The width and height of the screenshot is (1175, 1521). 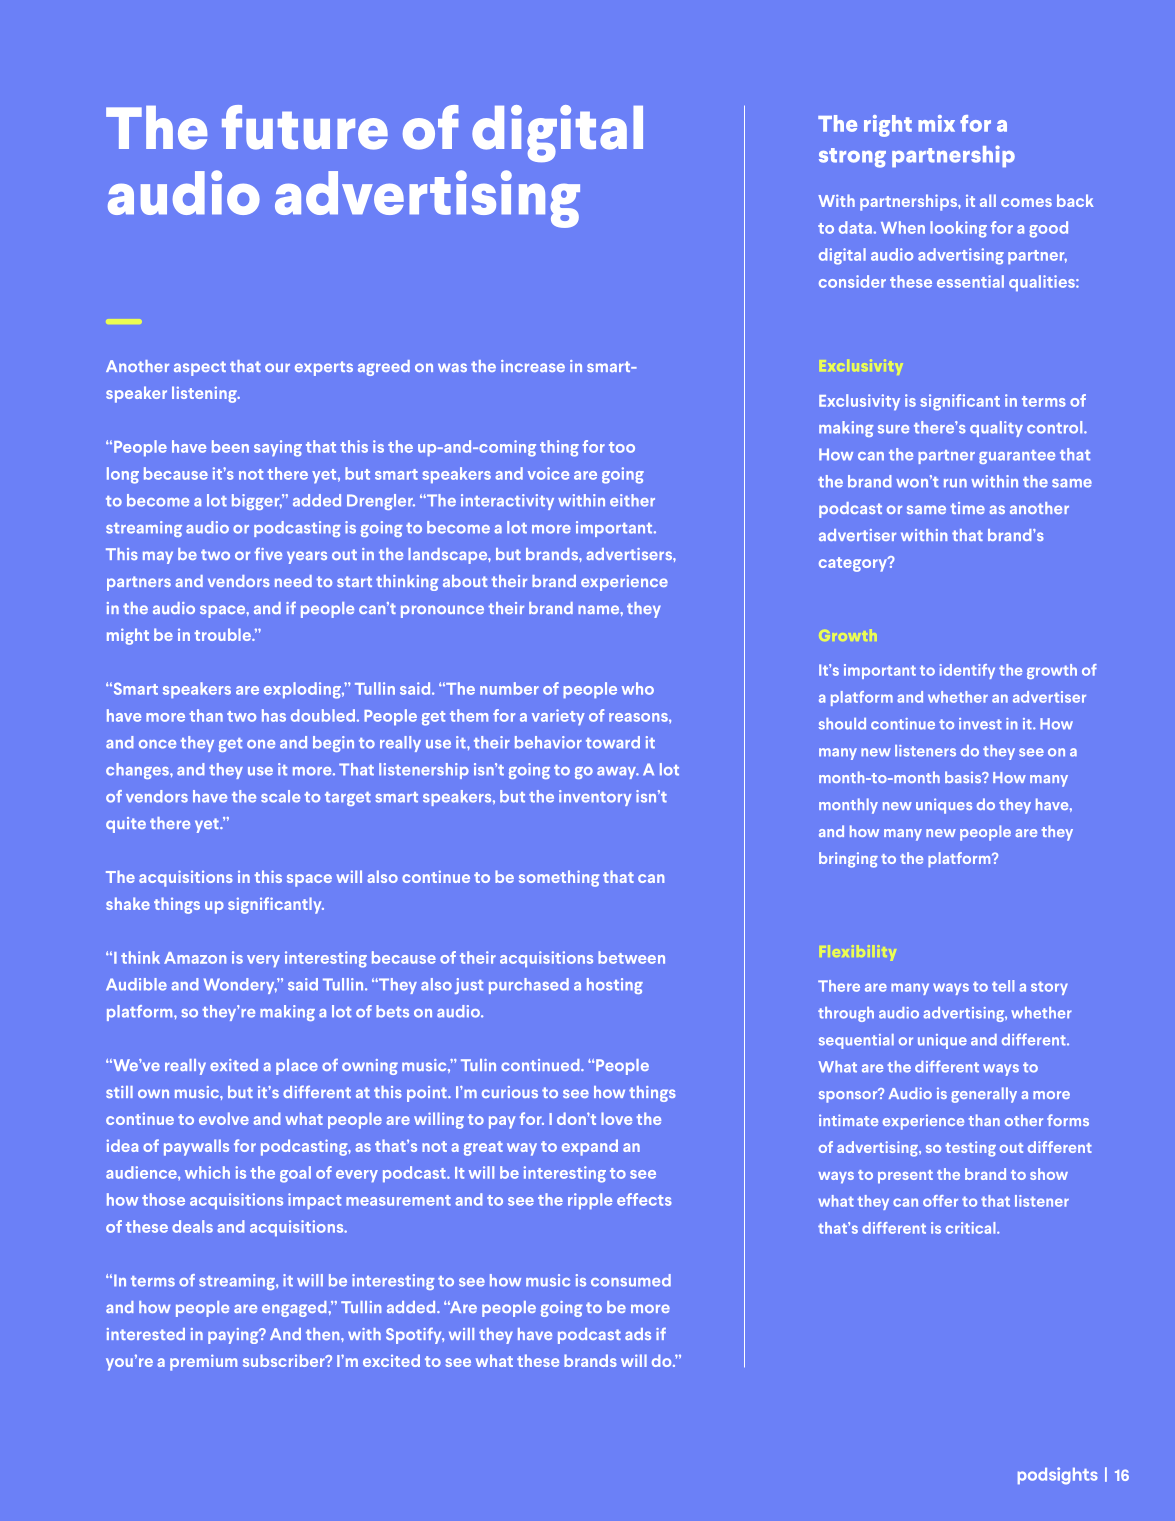 I want to click on scale, so click(x=280, y=796).
